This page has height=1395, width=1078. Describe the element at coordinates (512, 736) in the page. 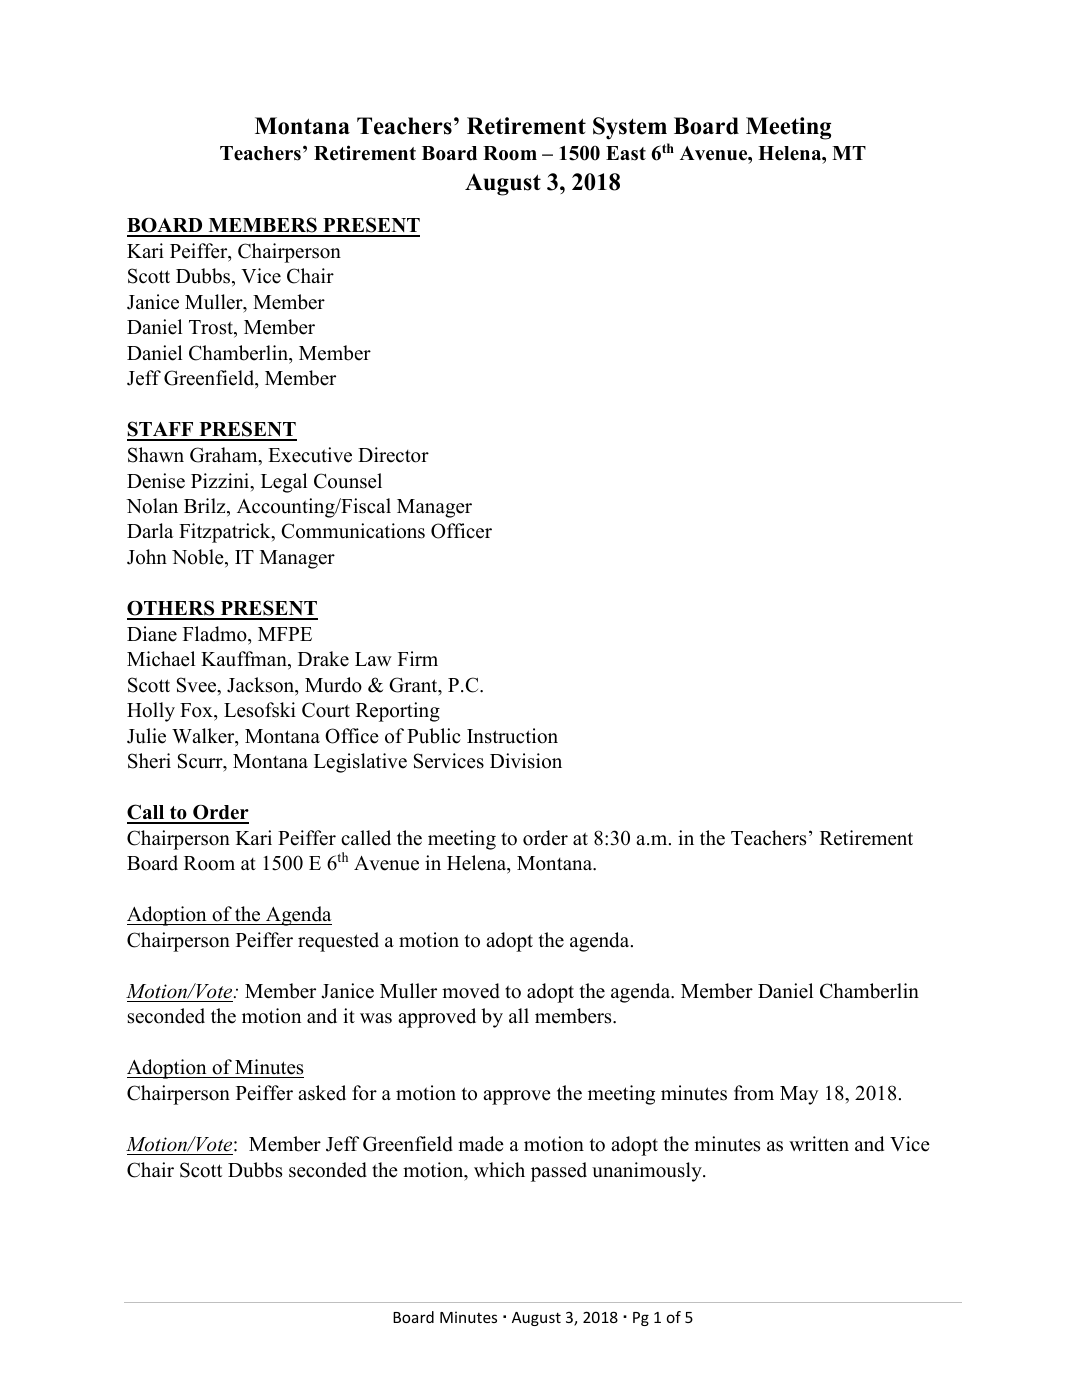

I see `Instruction` at that location.
